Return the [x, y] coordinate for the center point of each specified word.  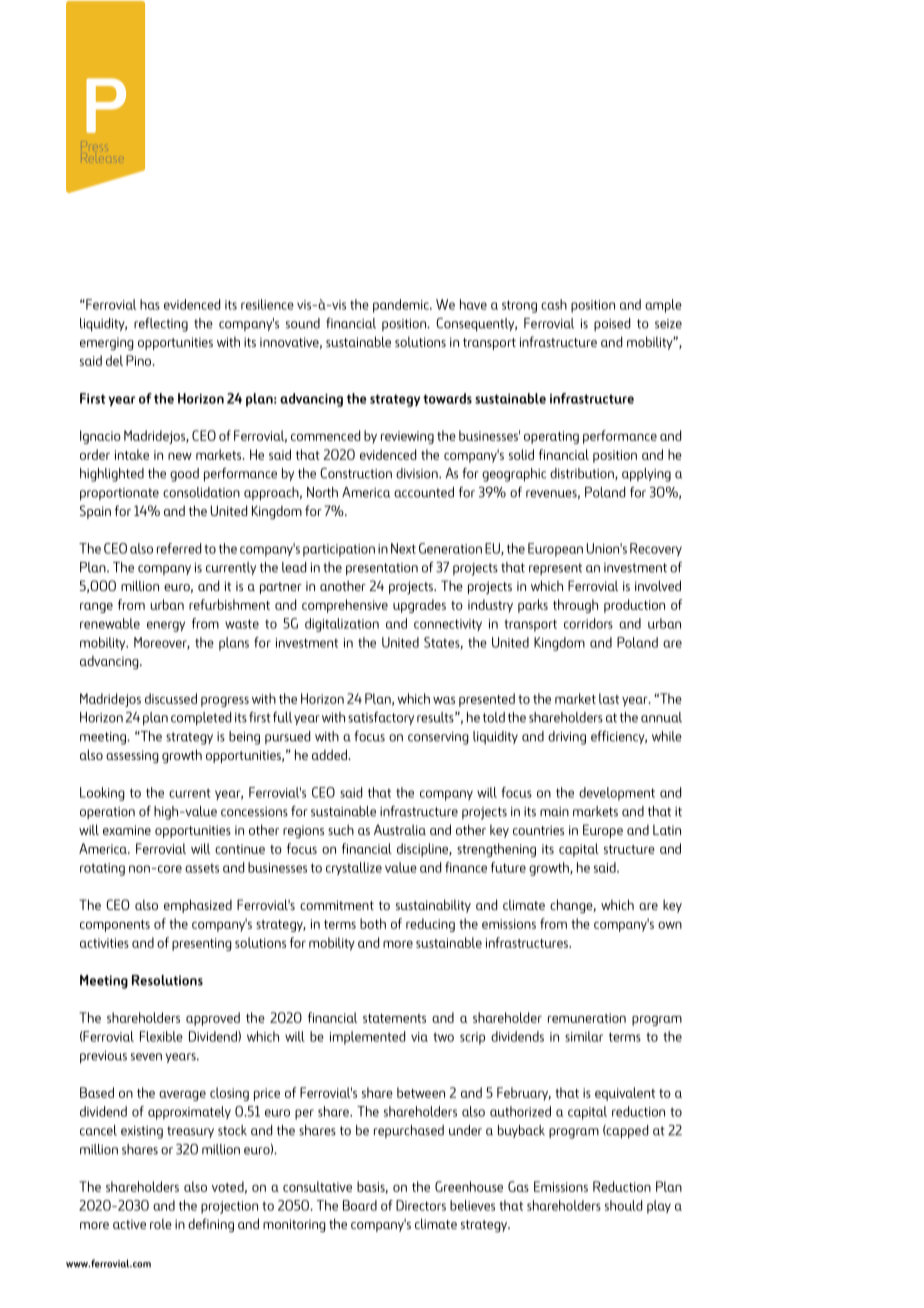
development [617, 794]
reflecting [161, 325]
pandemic [402, 306]
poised [612, 324]
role [161, 1224]
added [330, 754]
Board [360, 1205]
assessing [132, 756]
